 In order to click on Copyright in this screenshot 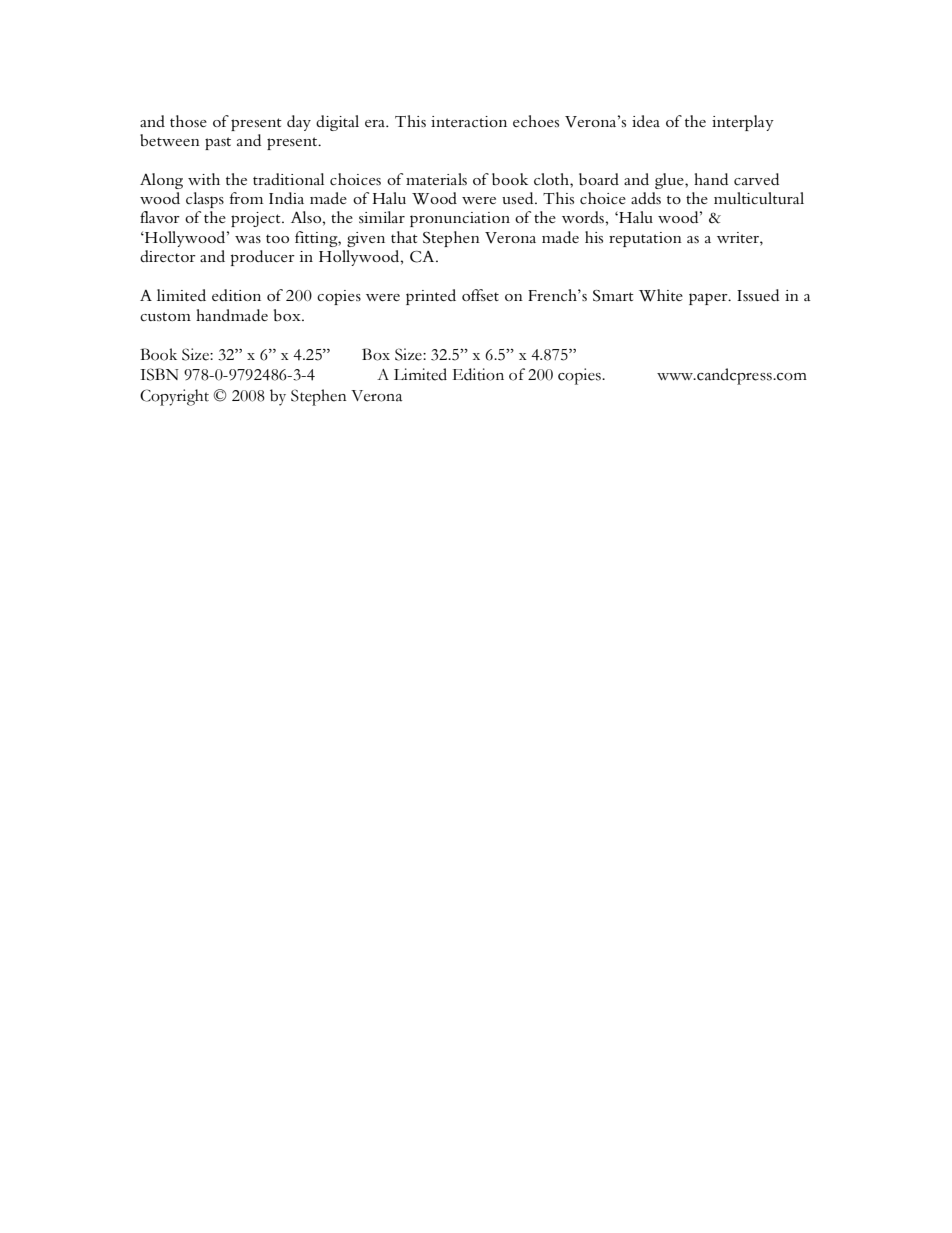, I will do `click(174, 397)`.
